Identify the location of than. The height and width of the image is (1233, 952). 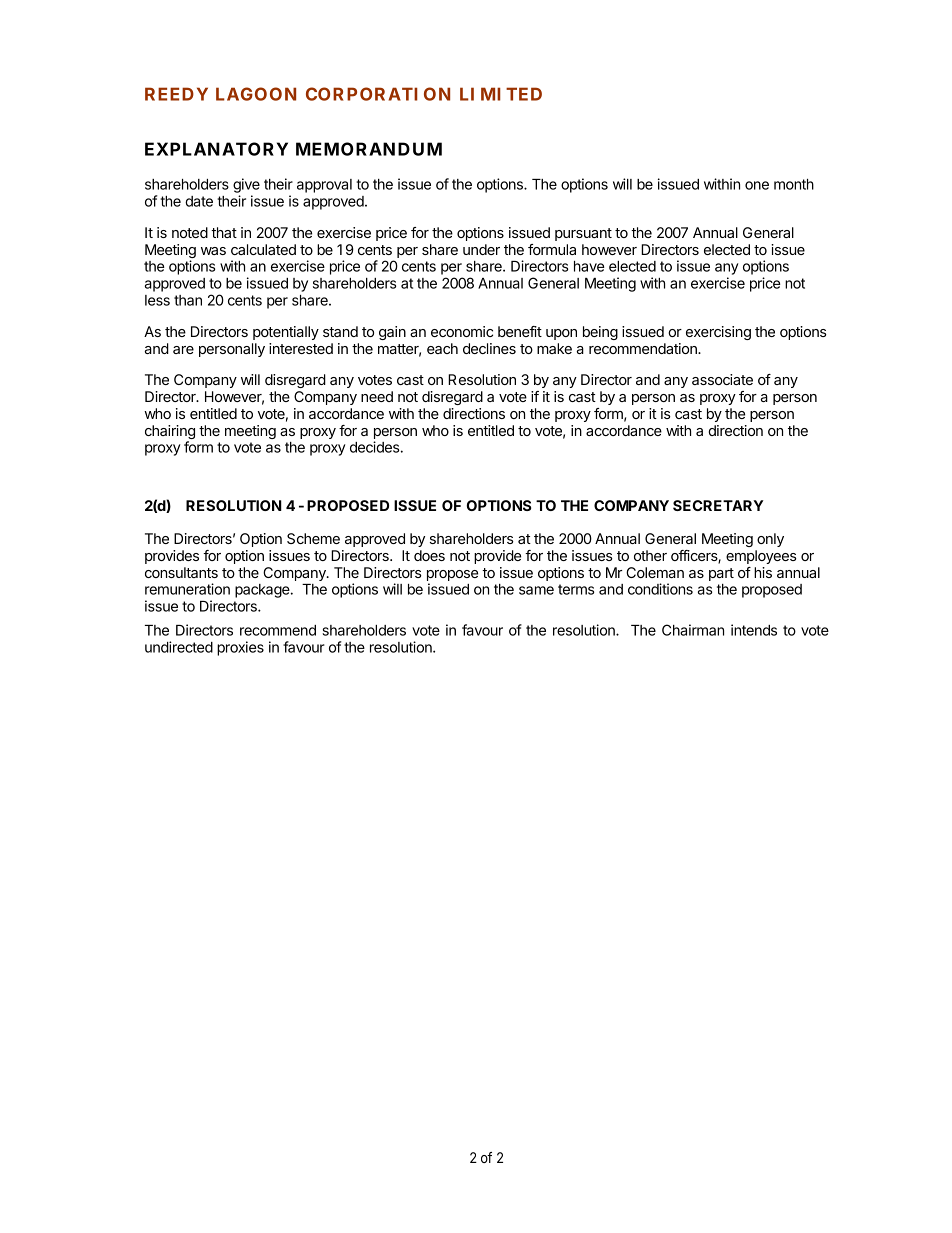
(188, 300).
